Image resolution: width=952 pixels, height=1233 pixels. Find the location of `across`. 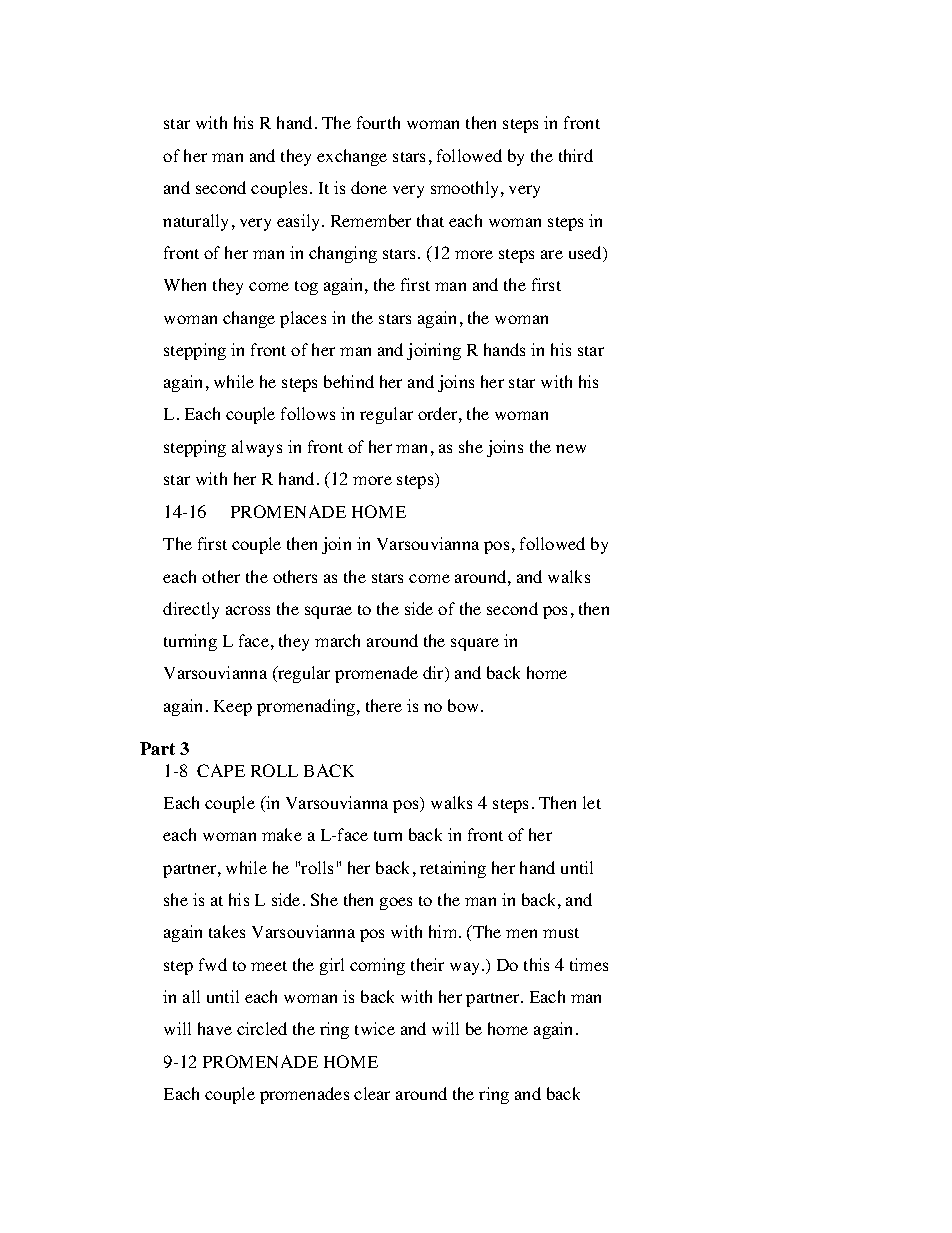

across is located at coordinates (248, 610).
